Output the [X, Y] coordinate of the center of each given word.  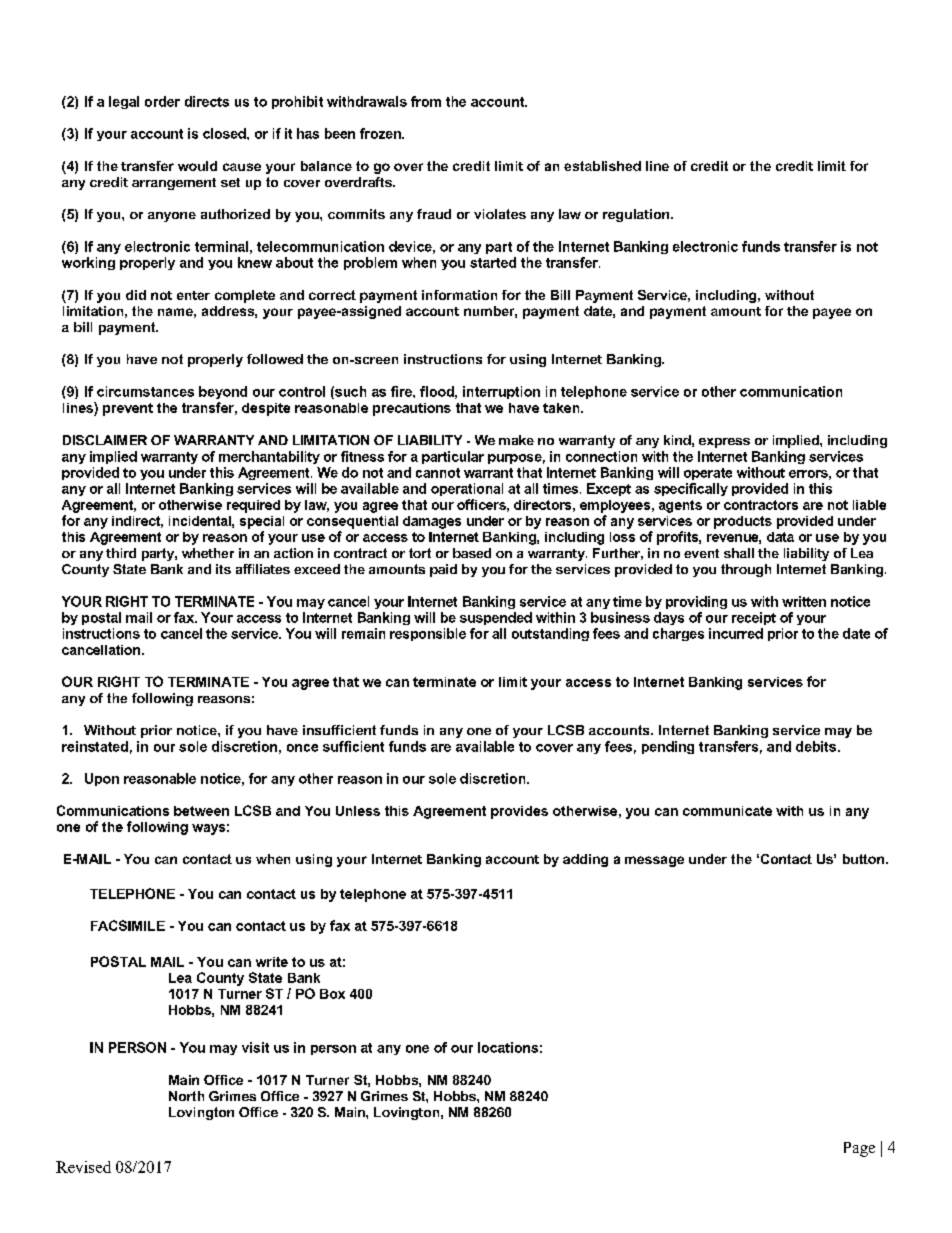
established [602, 166]
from [426, 101]
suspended [496, 618]
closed [225, 133]
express [724, 443]
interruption [501, 392]
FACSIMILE [128, 925]
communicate [727, 811]
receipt [754, 618]
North [186, 1096]
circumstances [145, 391]
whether [208, 553]
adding [585, 860]
